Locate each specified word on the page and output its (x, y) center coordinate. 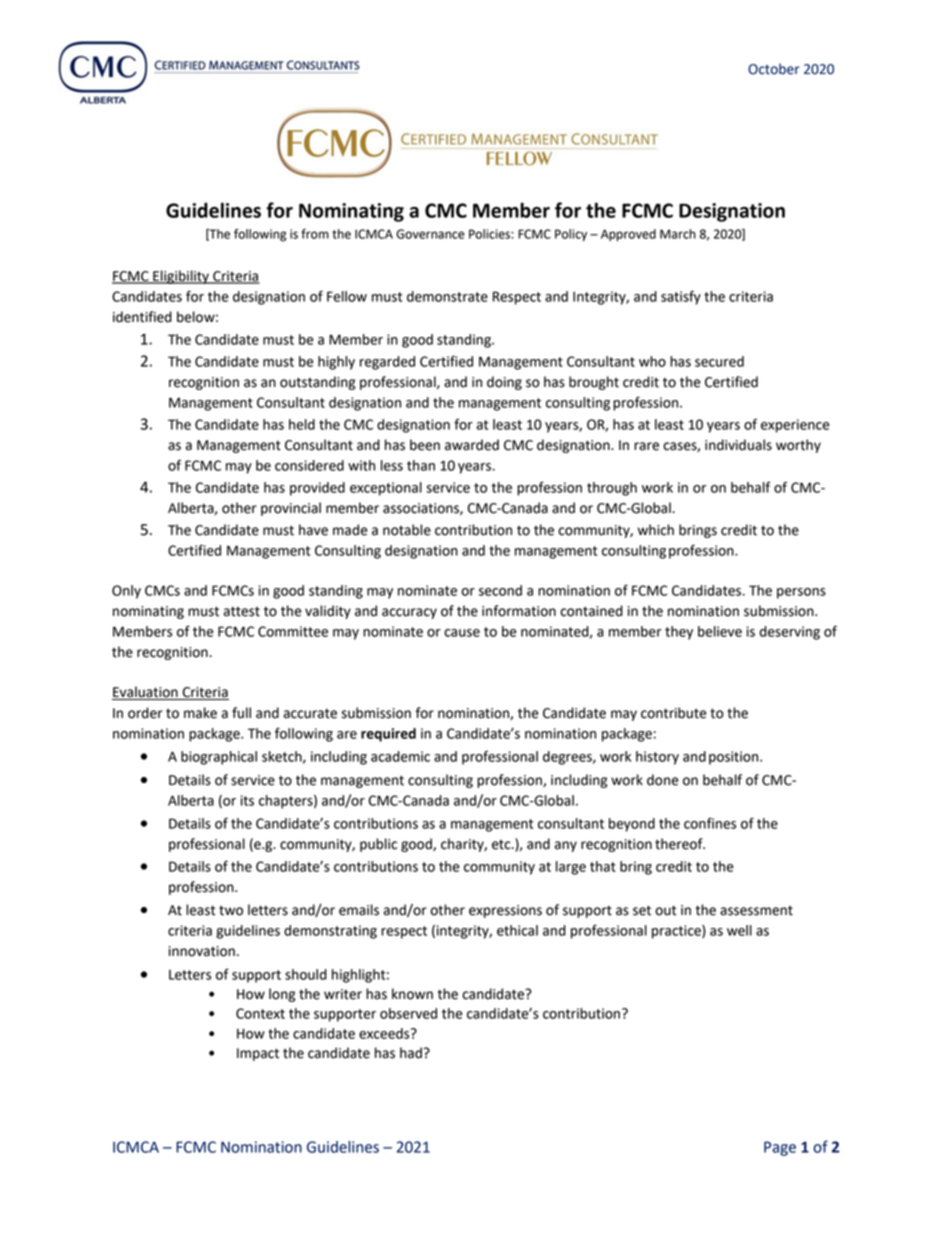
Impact (258, 1054)
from (315, 234)
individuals (738, 445)
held (302, 424)
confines (710, 823)
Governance (430, 234)
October (774, 69)
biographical (219, 758)
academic (400, 756)
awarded (472, 445)
